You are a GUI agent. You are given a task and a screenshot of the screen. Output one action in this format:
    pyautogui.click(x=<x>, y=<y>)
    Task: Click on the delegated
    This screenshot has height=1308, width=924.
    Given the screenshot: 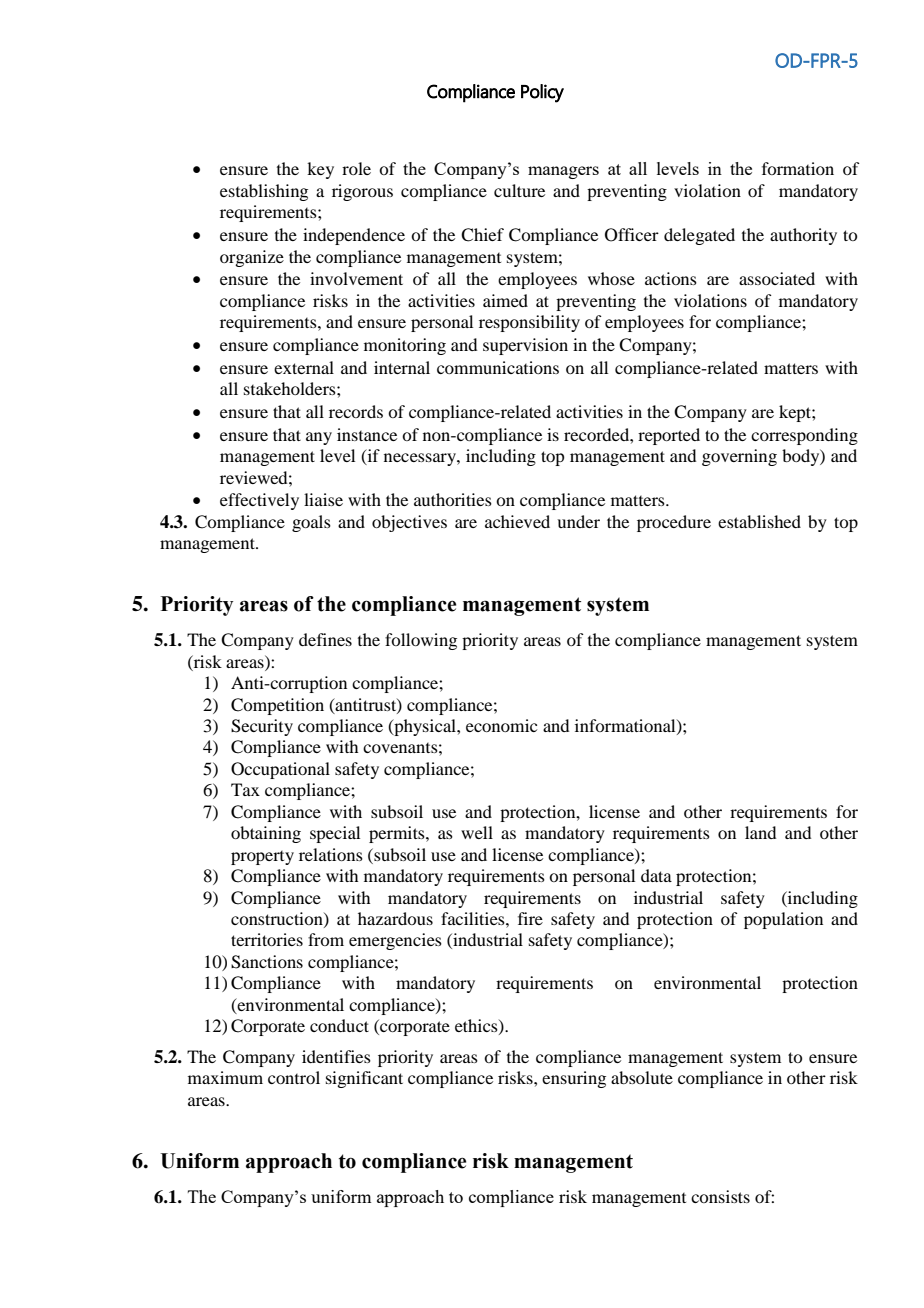 What is the action you would take?
    pyautogui.click(x=699, y=236)
